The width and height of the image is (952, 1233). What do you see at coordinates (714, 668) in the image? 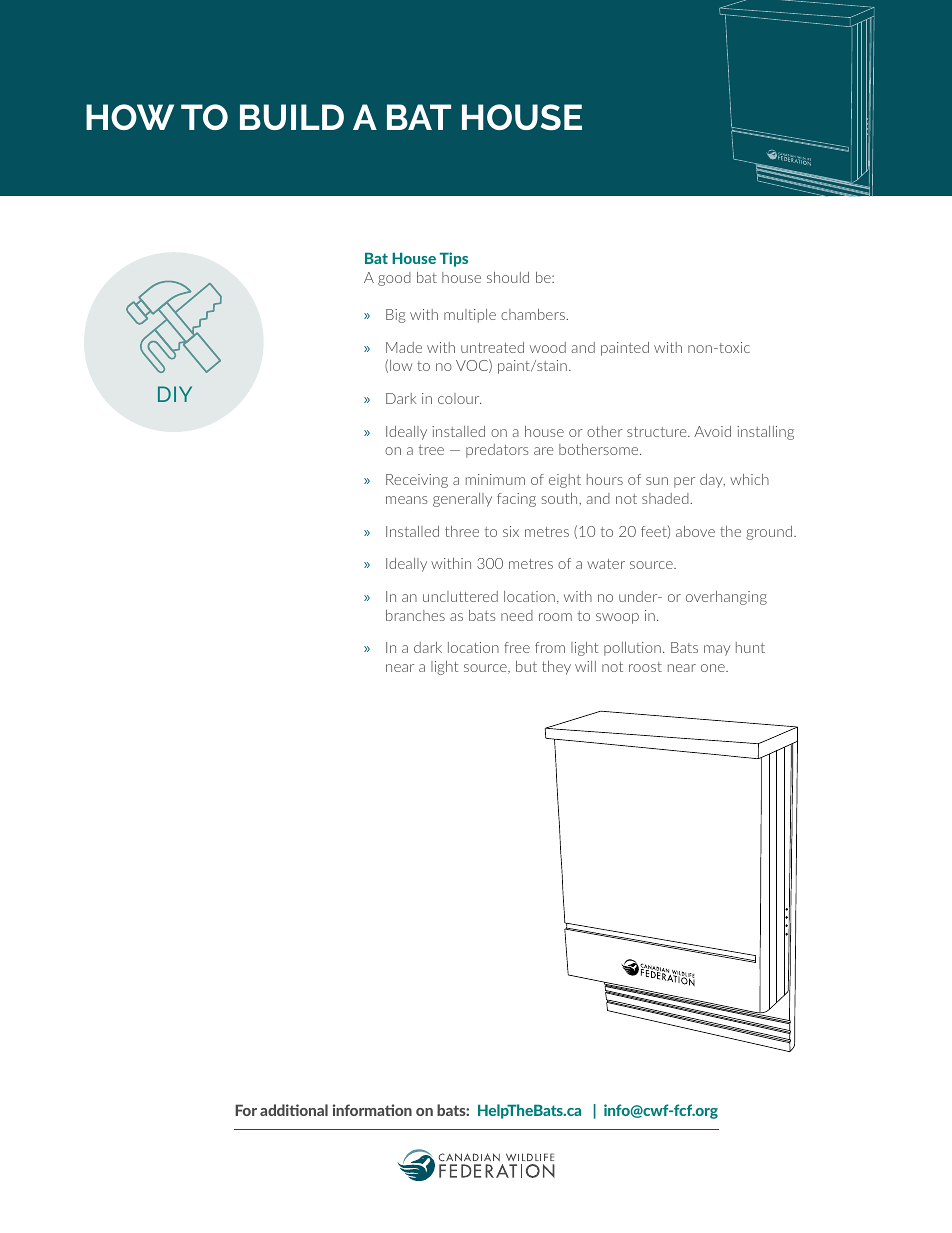
I see `one` at bounding box center [714, 668].
